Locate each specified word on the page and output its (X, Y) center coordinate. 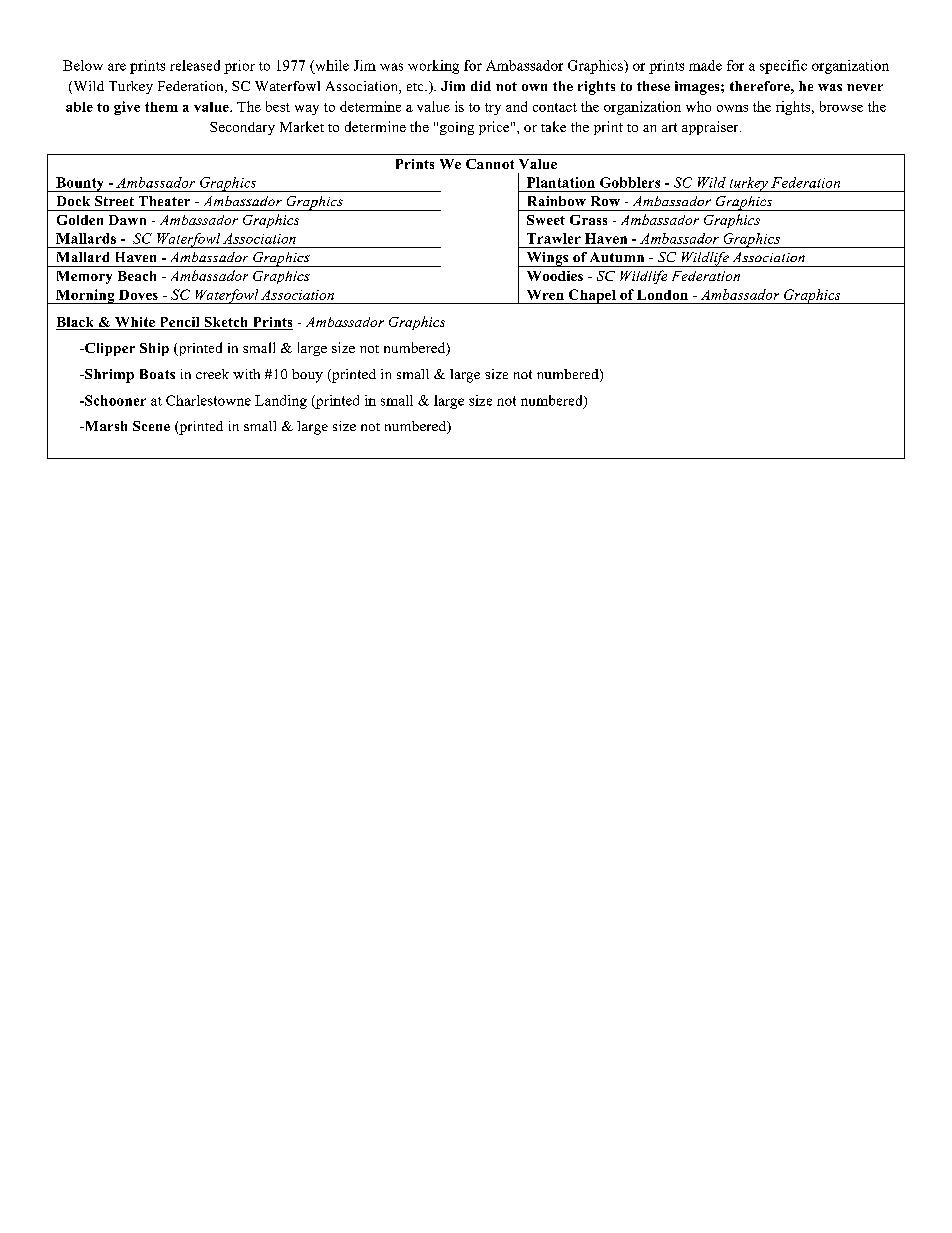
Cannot (490, 164)
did (481, 86)
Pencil (179, 323)
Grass (588, 220)
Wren (545, 295)
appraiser (711, 128)
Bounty (80, 184)
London (662, 295)
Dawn (127, 220)
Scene (151, 426)
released (195, 65)
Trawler (554, 238)
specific (783, 67)
